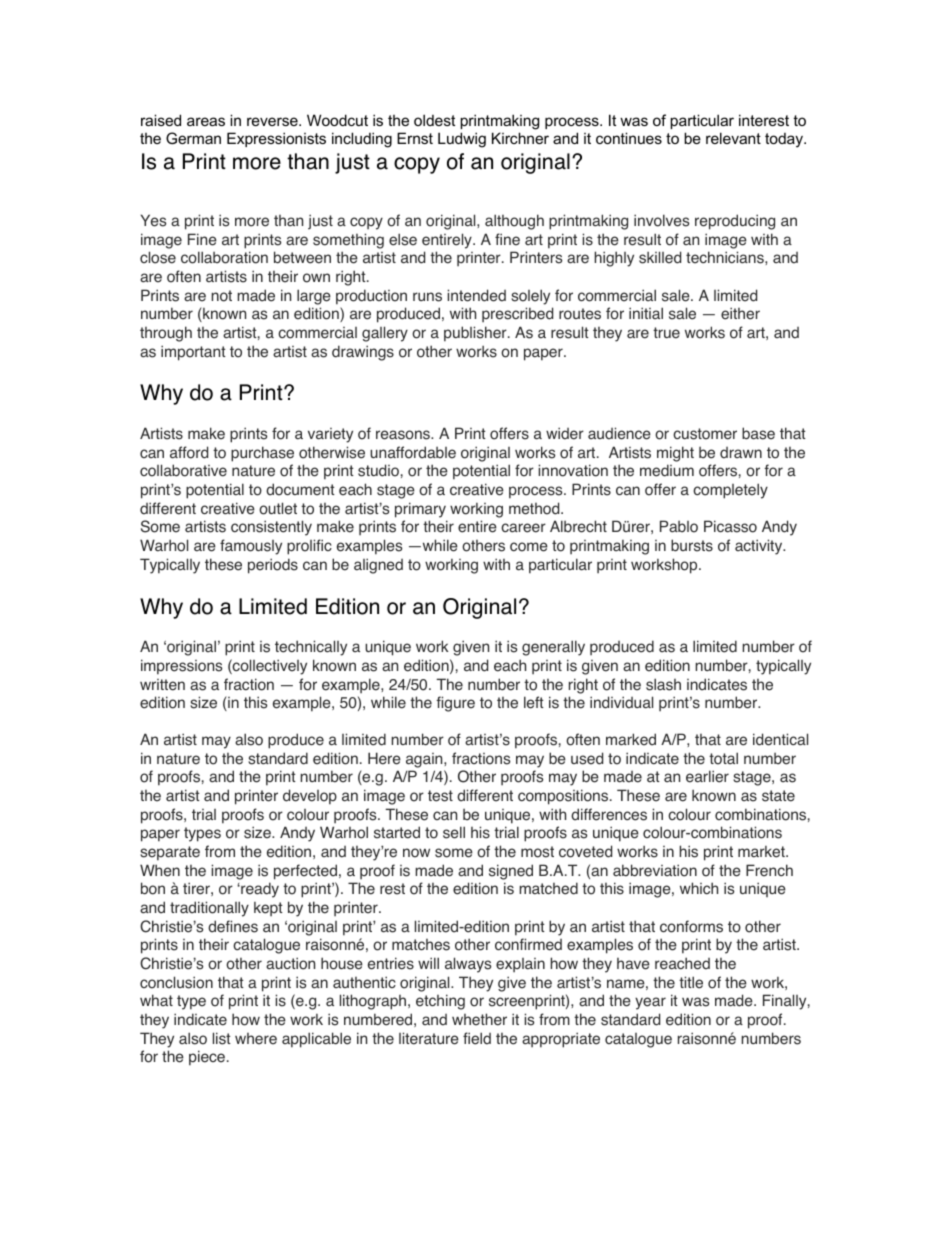 Image resolution: width=952 pixels, height=1233 pixels. What do you see at coordinates (733, 138) in the screenshot?
I see `relevant` at bounding box center [733, 138].
